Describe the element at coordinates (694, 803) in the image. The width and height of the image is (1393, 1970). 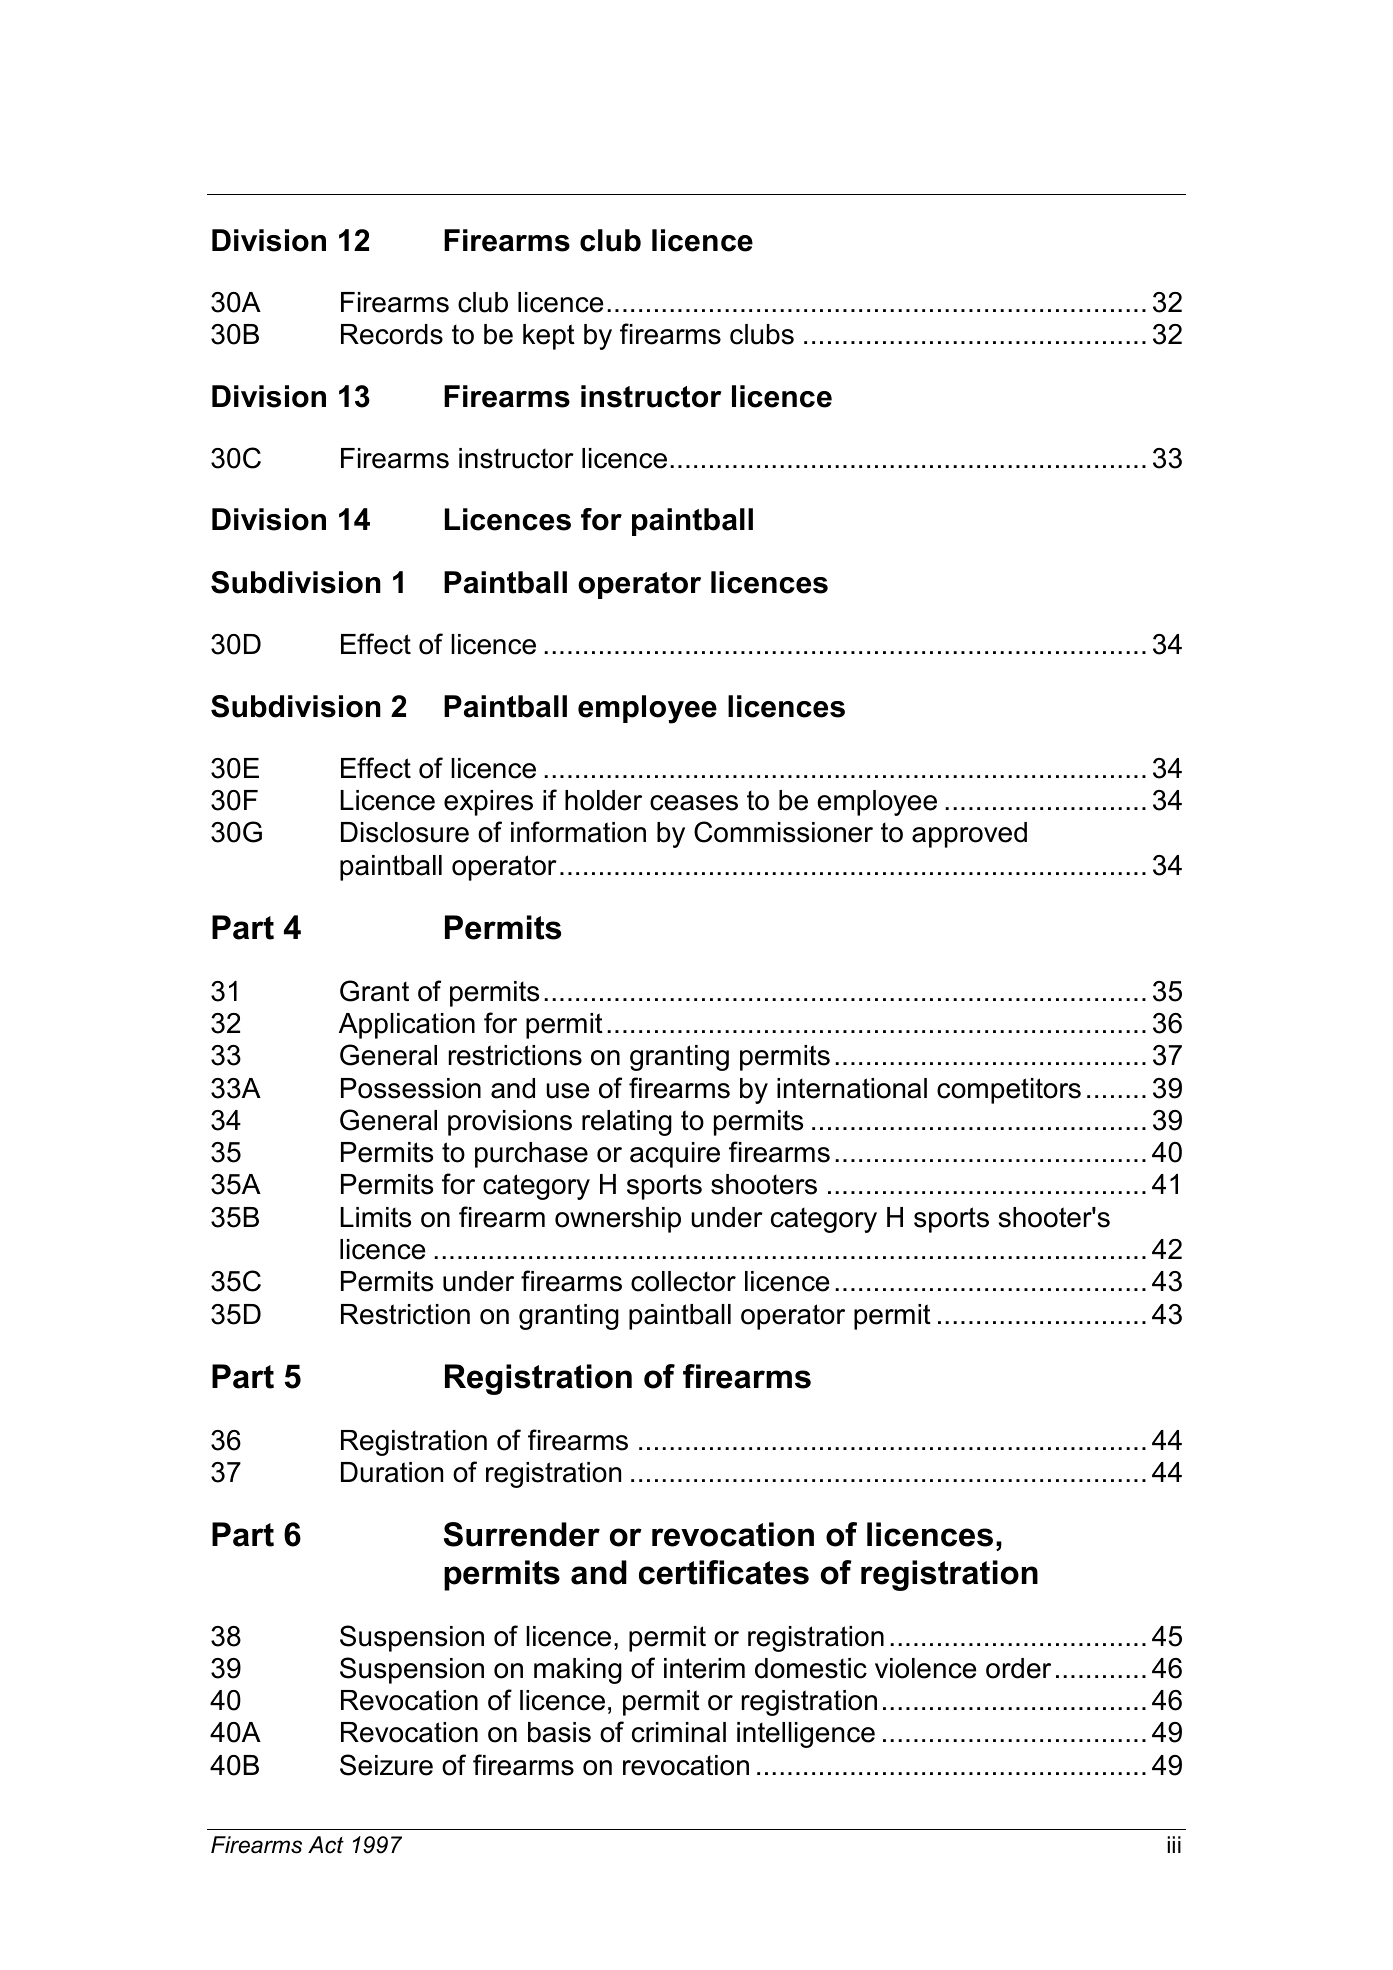
I see `ceases` at that location.
